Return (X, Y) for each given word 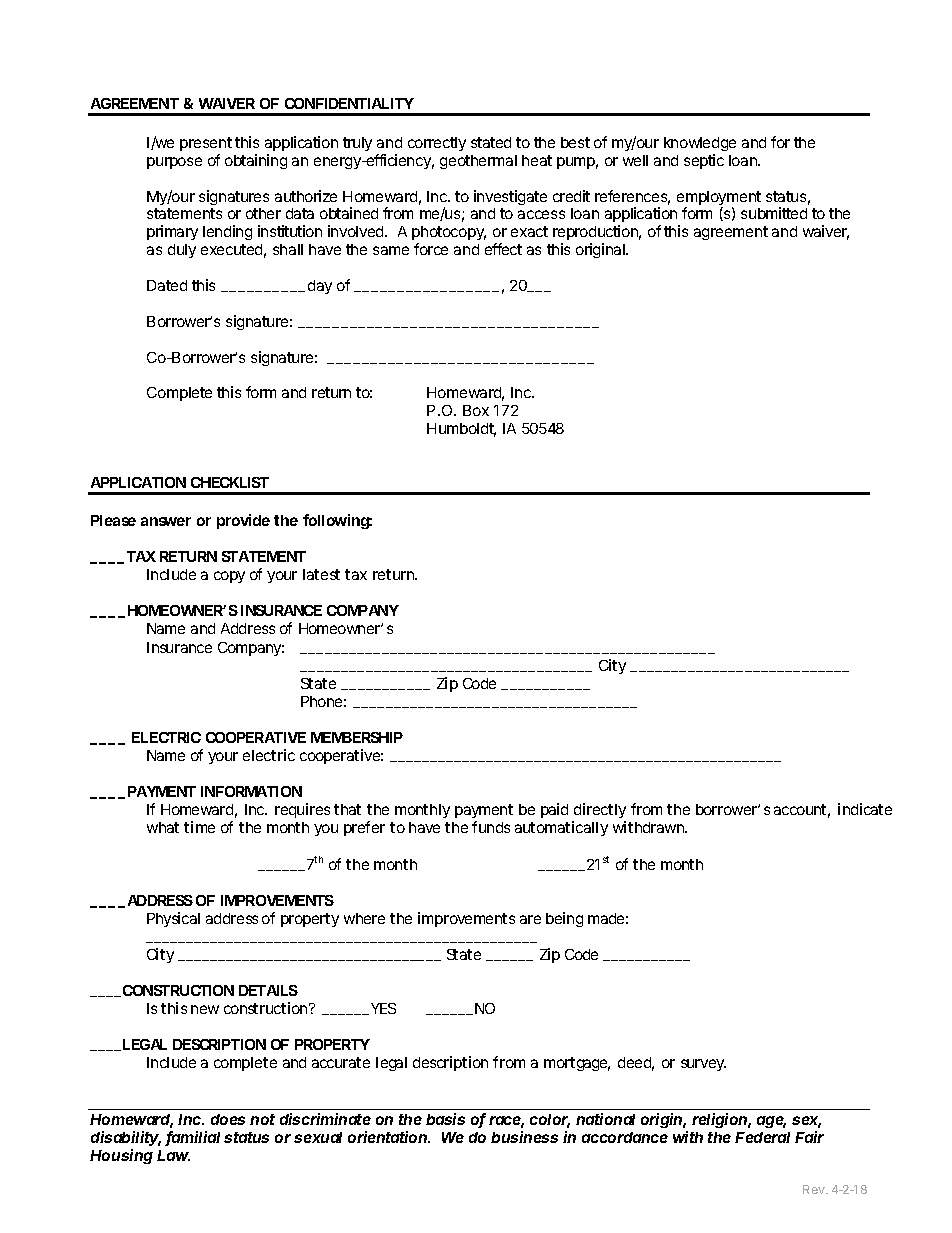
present (206, 144)
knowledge (700, 144)
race (506, 1122)
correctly (437, 144)
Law (173, 1155)
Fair (809, 1137)
